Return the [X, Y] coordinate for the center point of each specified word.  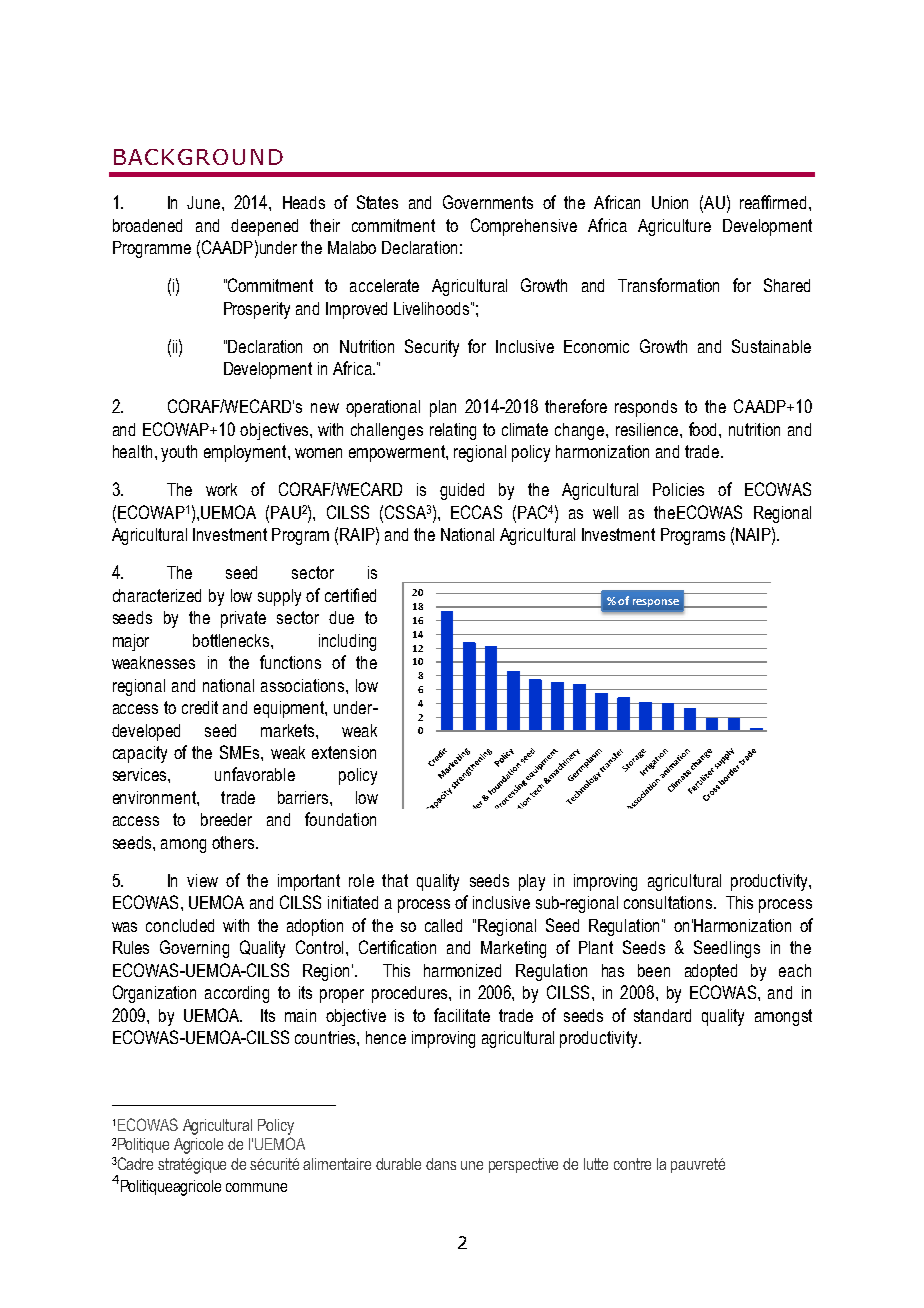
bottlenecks [232, 640]
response [656, 603]
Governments [488, 202]
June [205, 202]
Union [670, 202]
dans [441, 1164]
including [347, 642]
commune [256, 1187]
